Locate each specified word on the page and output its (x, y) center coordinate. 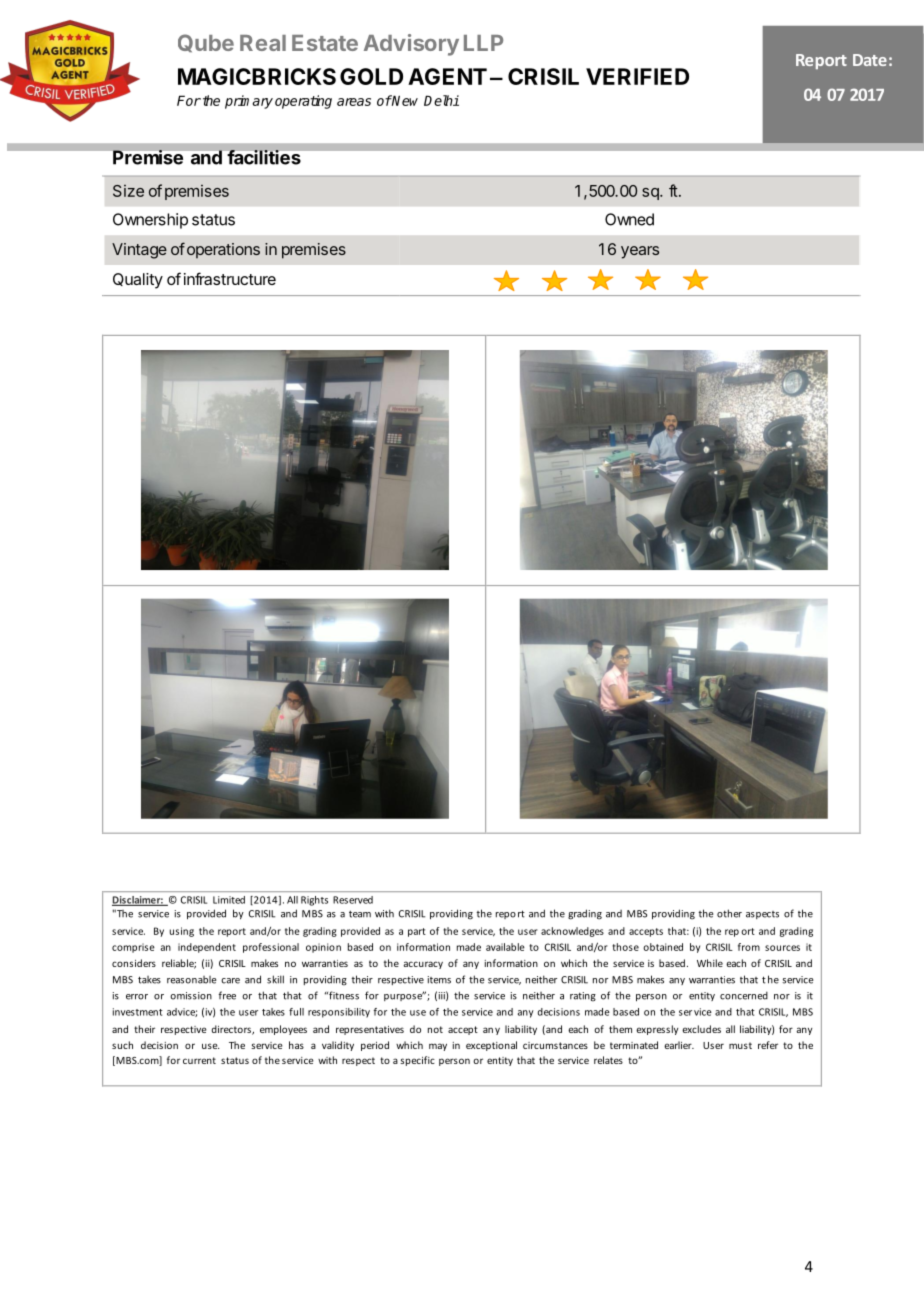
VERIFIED (637, 76)
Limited (229, 900)
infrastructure (230, 278)
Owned (629, 219)
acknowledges (572, 932)
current (199, 1060)
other (729, 913)
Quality (138, 281)
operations (223, 250)
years (640, 252)
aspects (762, 915)
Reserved (353, 900)
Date (870, 60)
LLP (483, 43)
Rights (314, 901)
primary (249, 102)
